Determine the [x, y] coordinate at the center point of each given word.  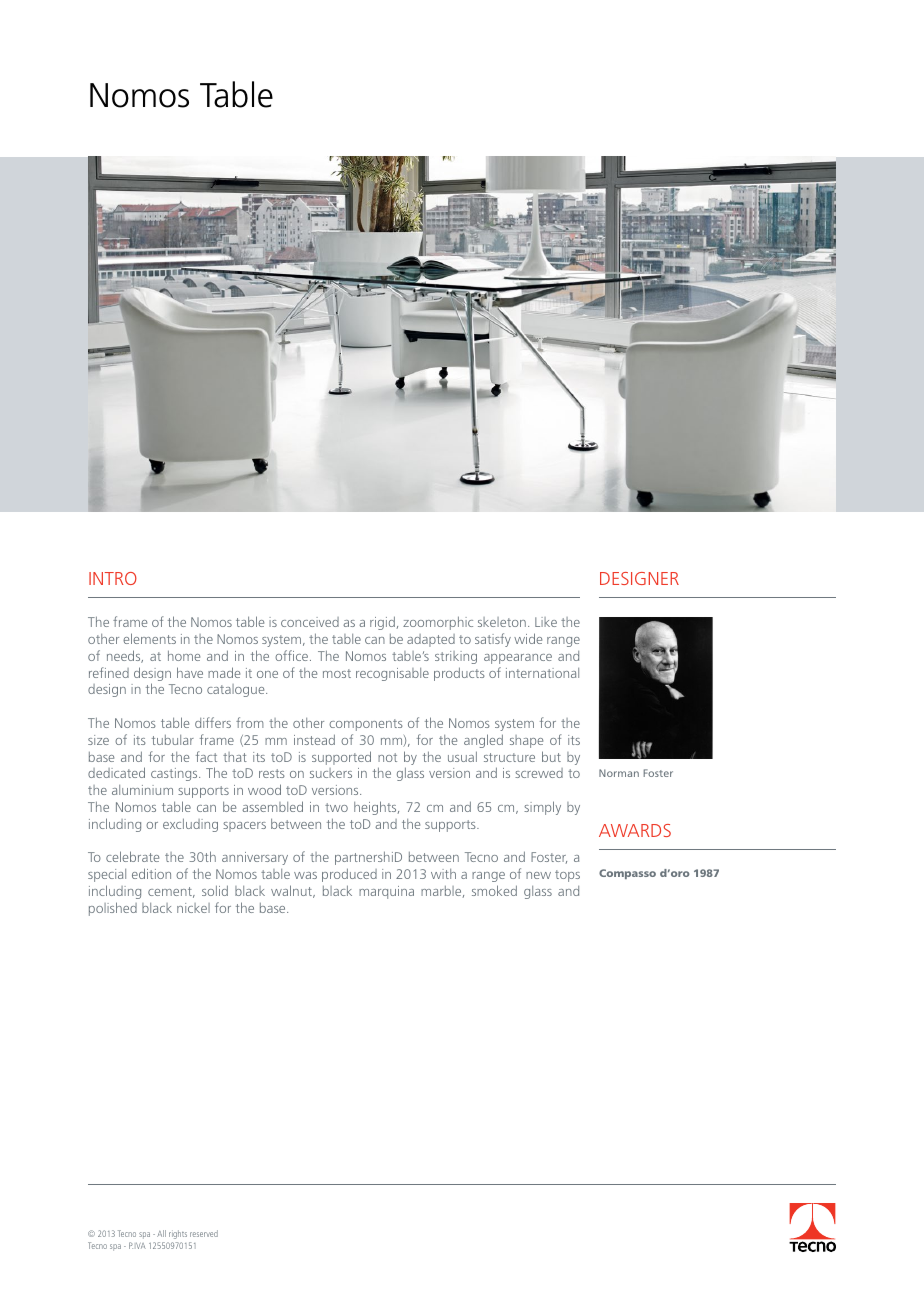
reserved [204, 1233]
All [161, 1233]
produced [349, 875]
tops [567, 876]
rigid [382, 623]
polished [113, 909]
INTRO [113, 578]
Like [546, 622]
